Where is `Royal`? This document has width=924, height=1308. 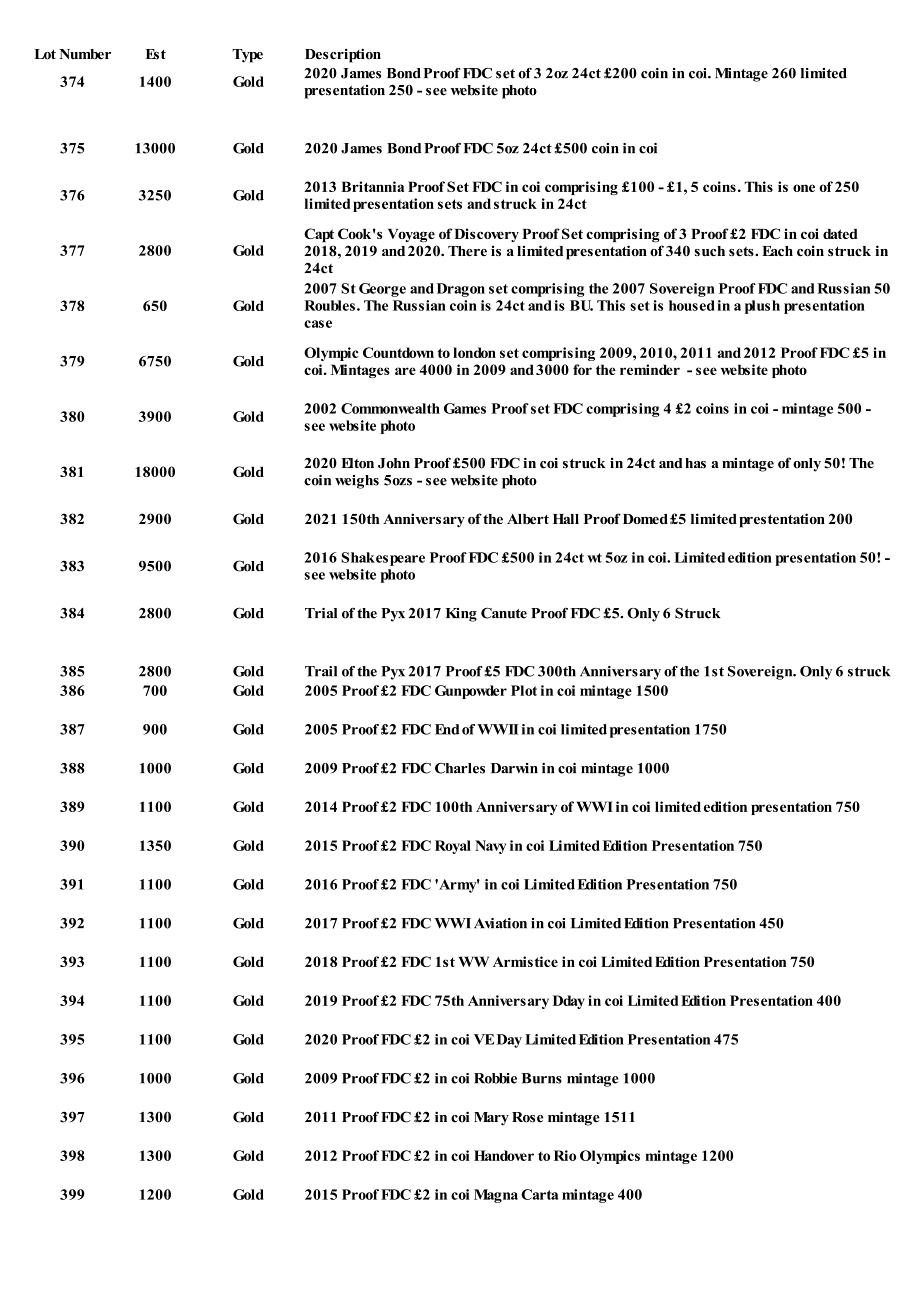
Royal is located at coordinates (453, 847).
